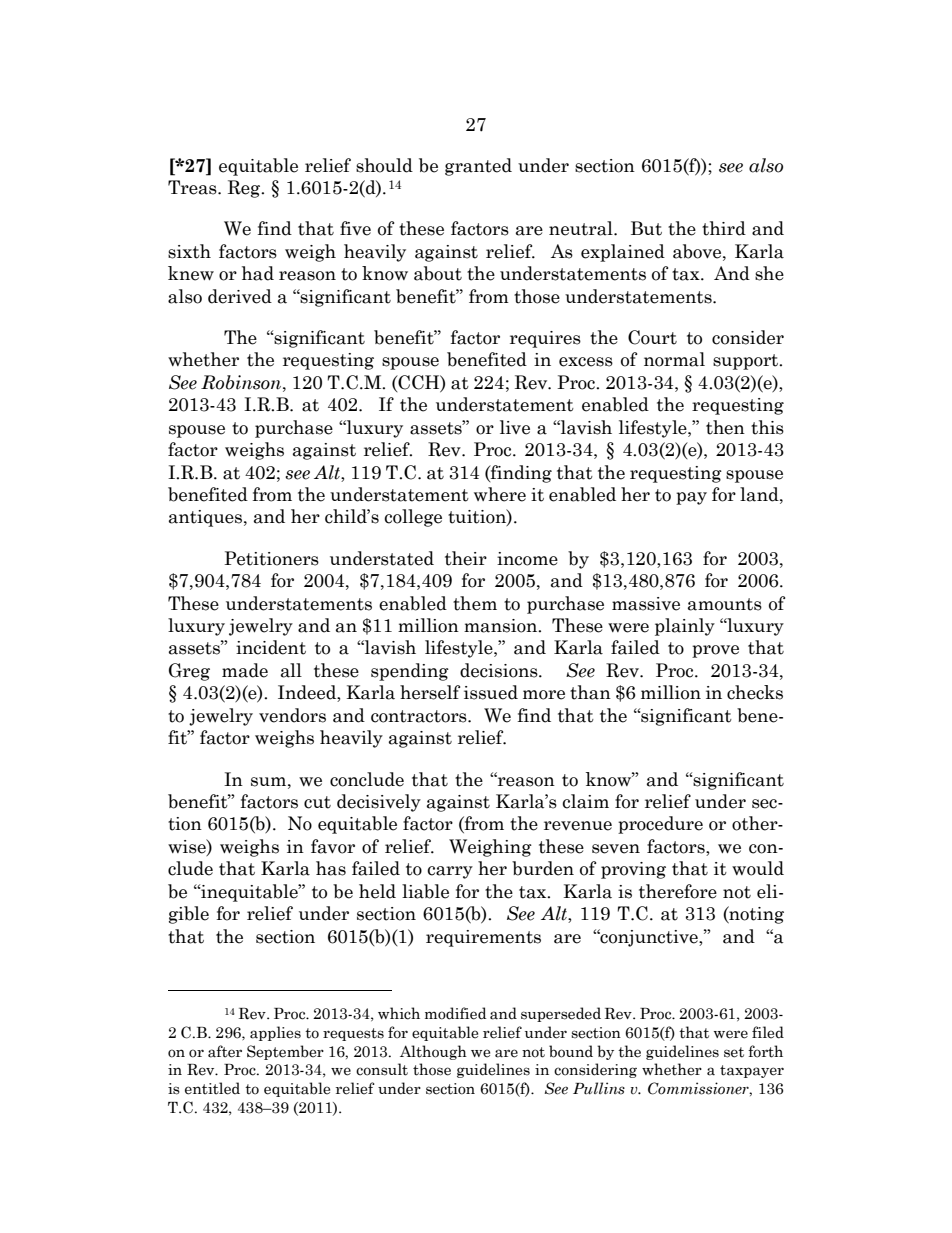  I want to click on September, so click(285, 1052).
